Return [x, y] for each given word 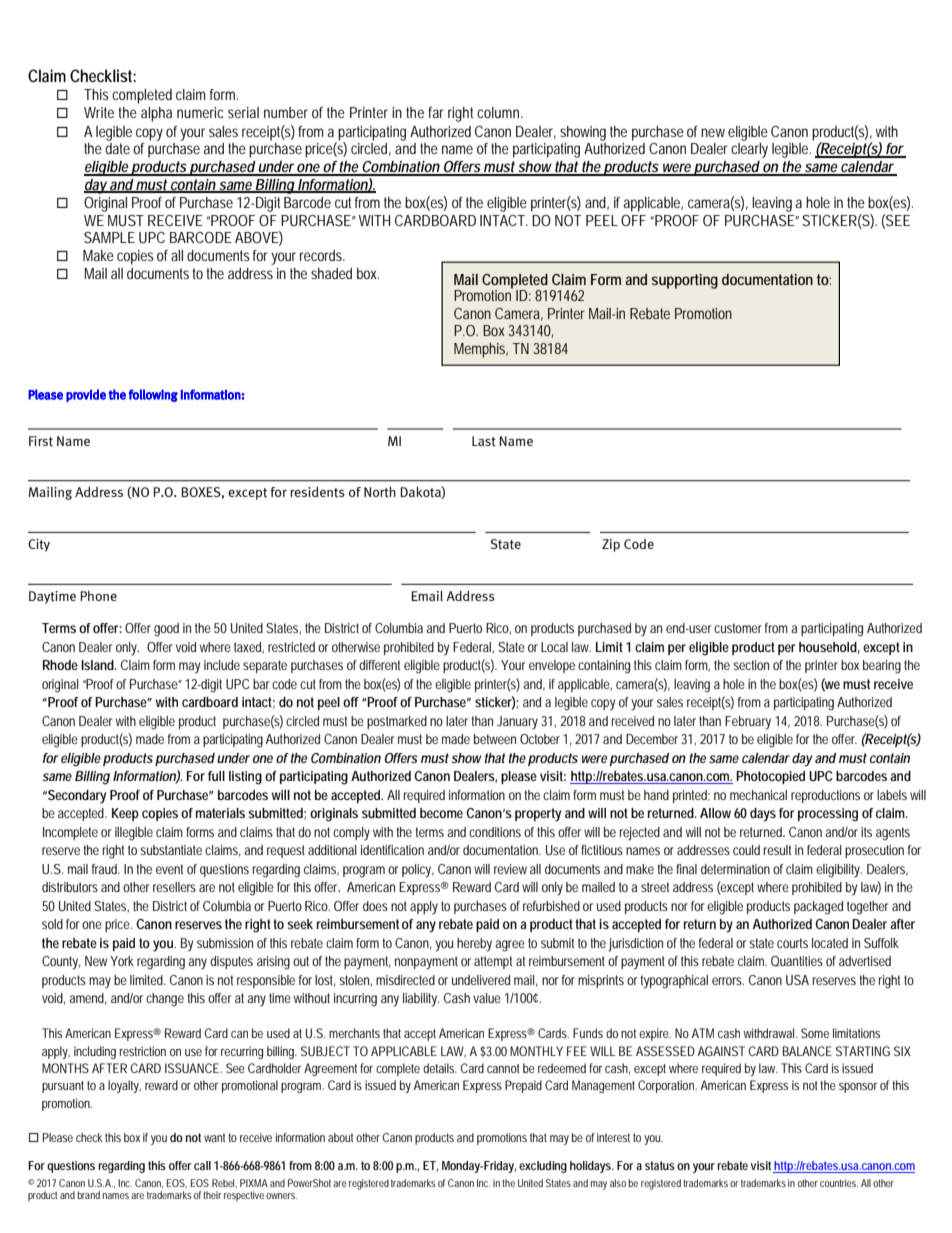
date [117, 148]
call [202, 1165]
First [41, 441]
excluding [543, 1167]
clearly [749, 150]
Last [484, 441]
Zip [611, 545]
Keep [125, 814]
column [500, 112]
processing [828, 815]
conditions [495, 832]
